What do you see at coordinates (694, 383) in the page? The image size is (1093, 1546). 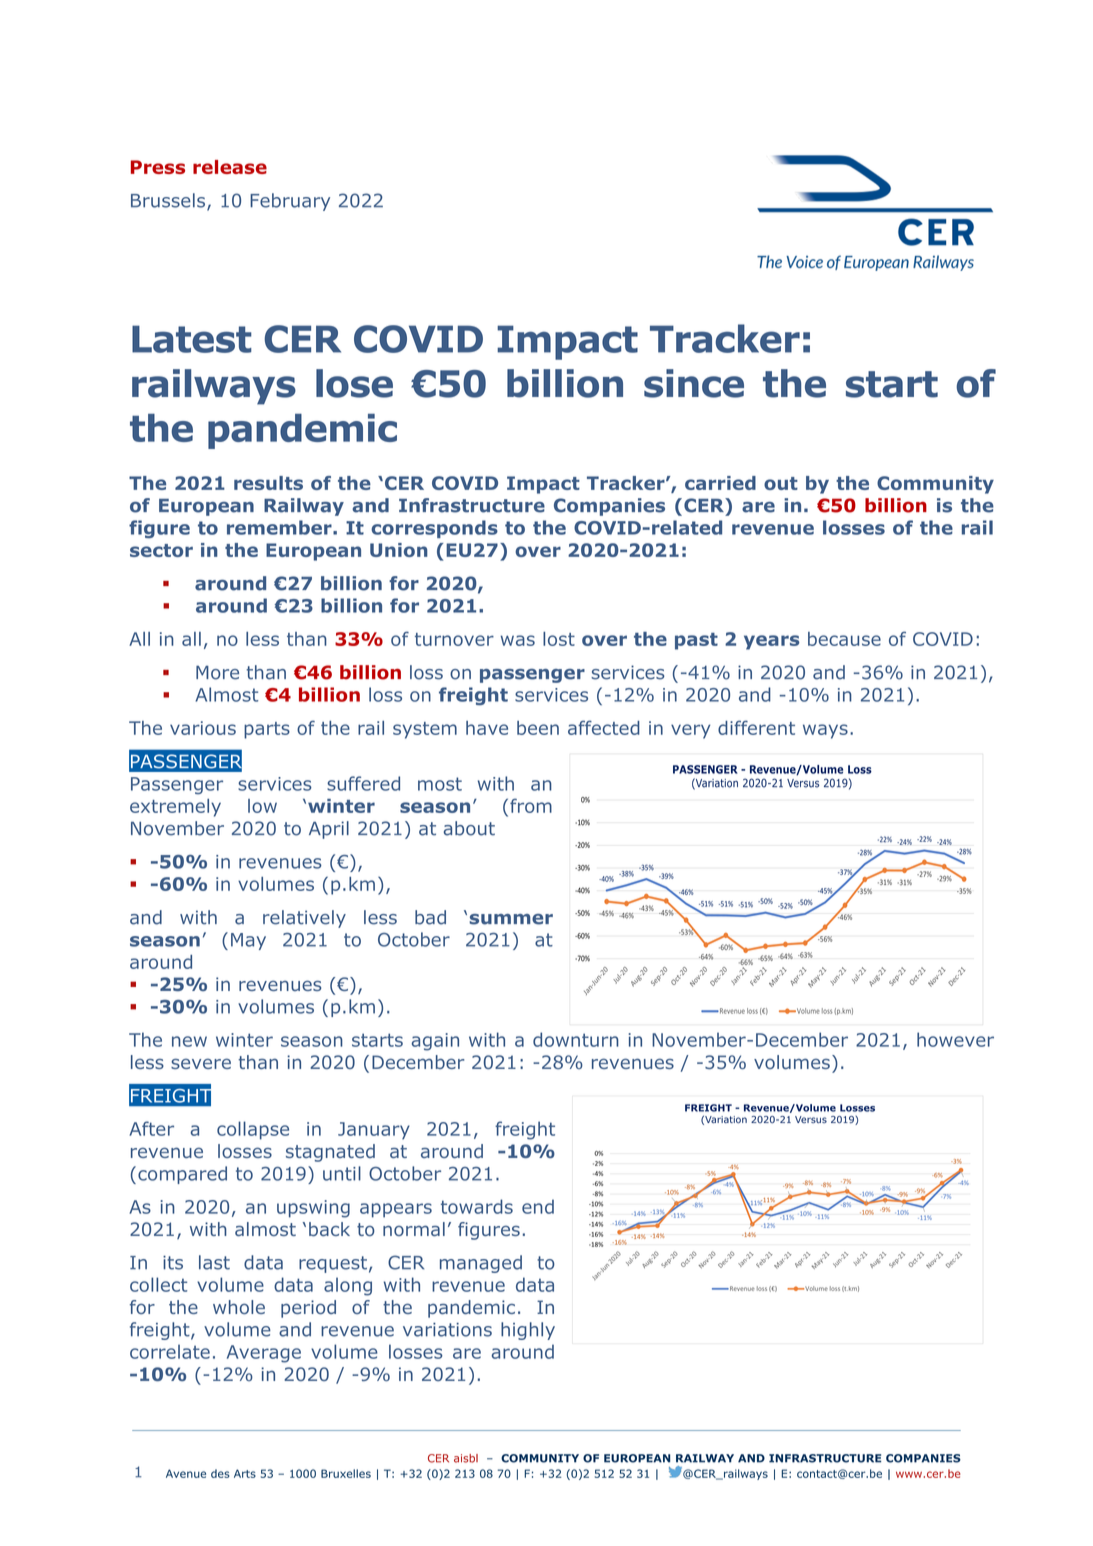 I see `since` at bounding box center [694, 383].
